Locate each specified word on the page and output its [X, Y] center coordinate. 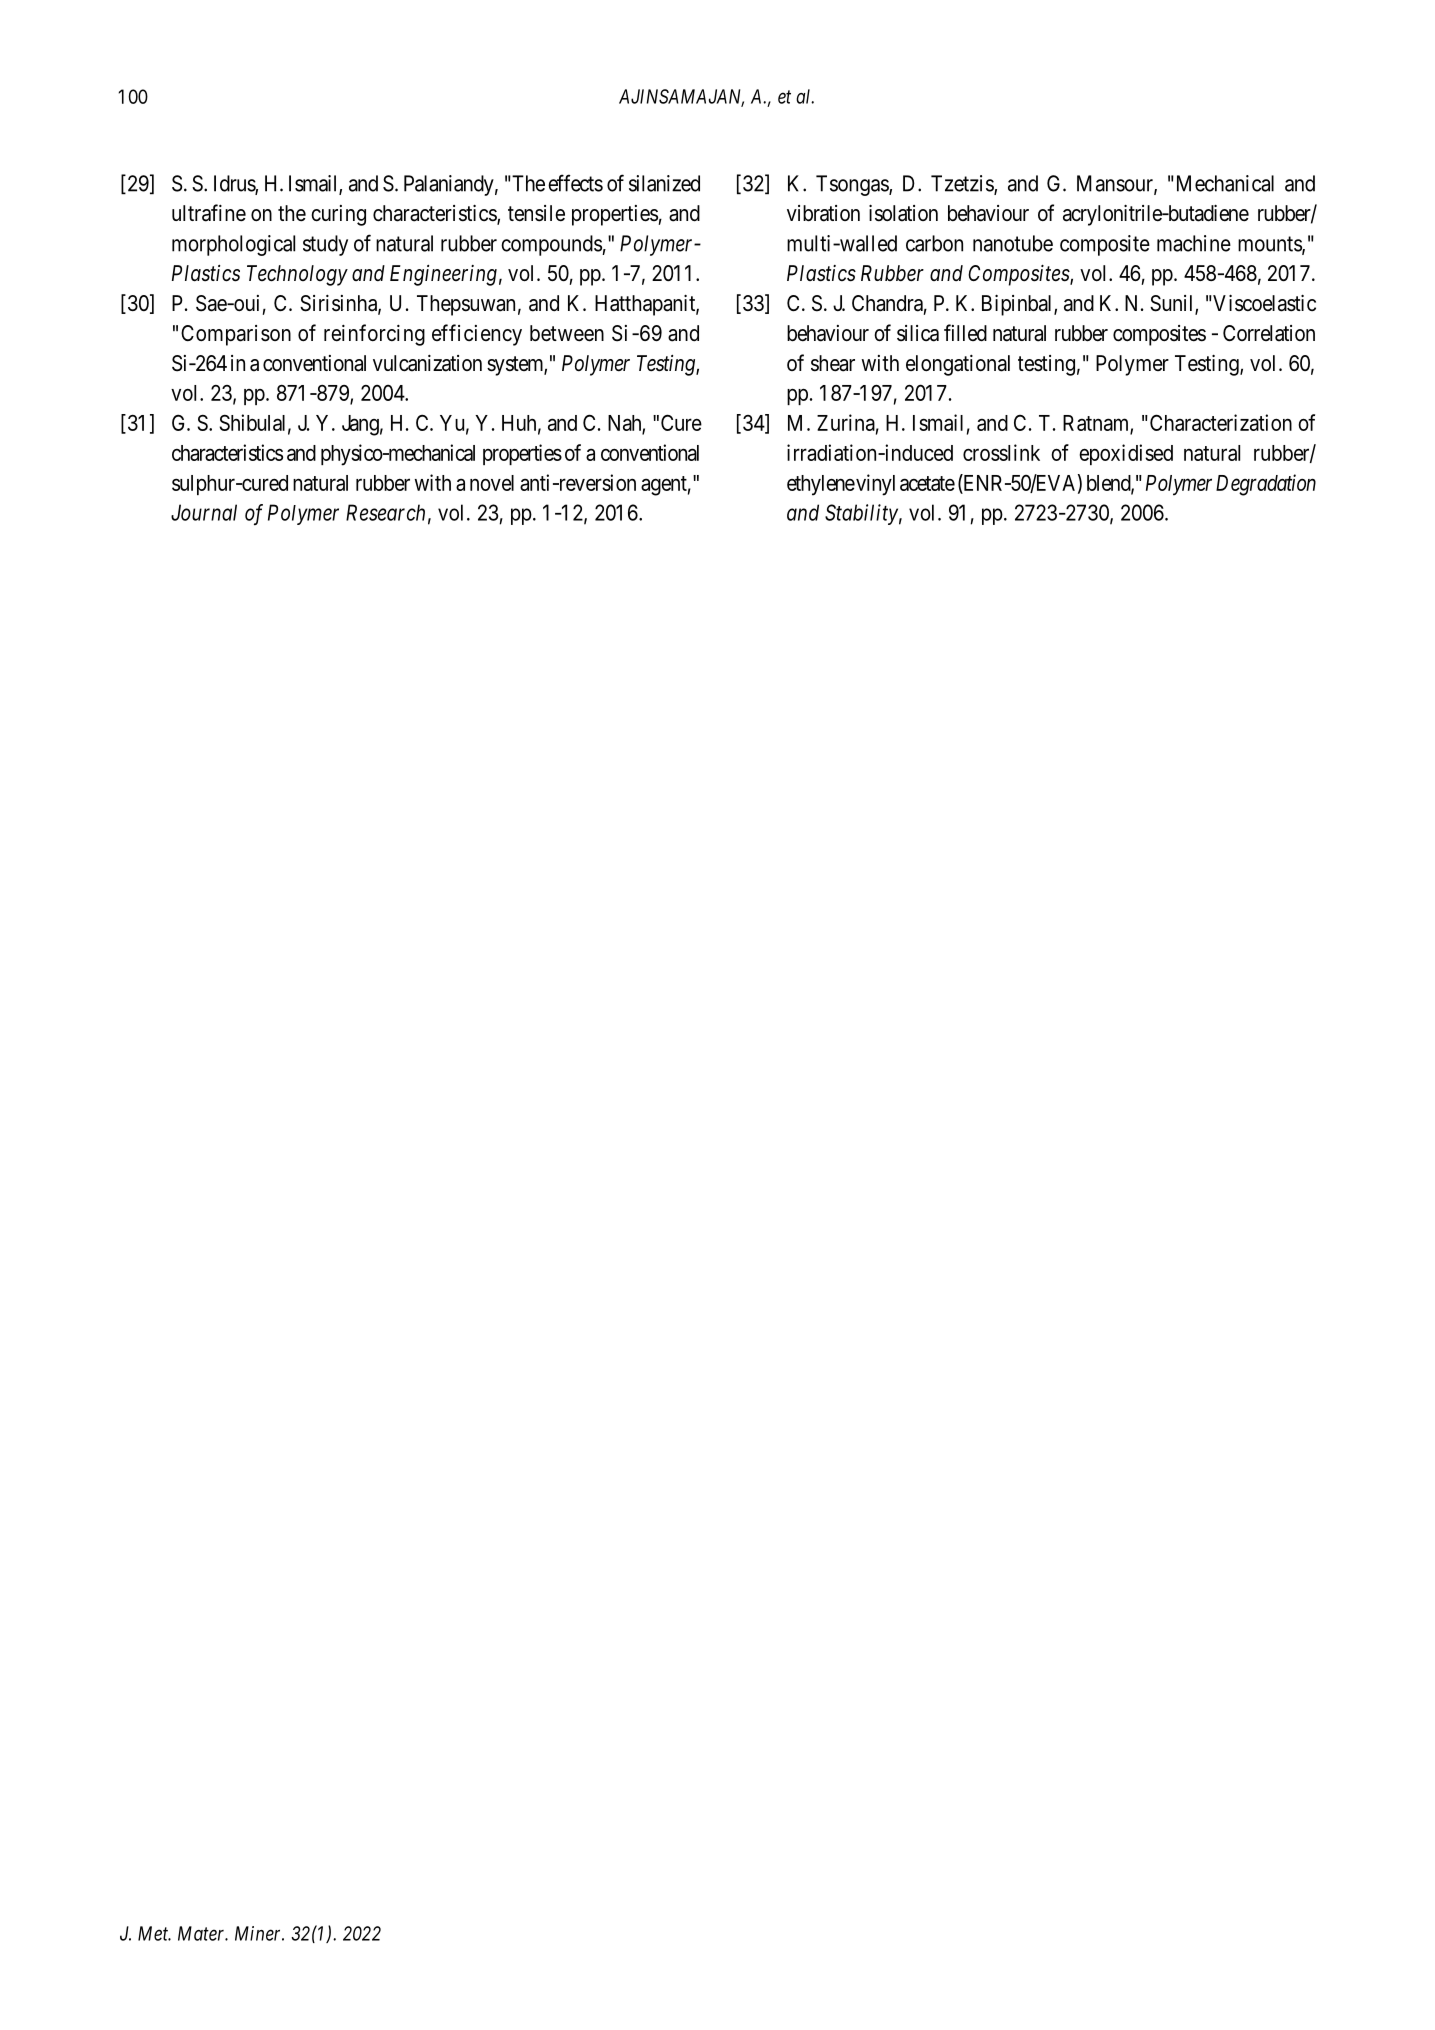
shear [833, 363]
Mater [203, 1933]
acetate [927, 483]
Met [154, 1933]
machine [1194, 243]
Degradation [1266, 485]
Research [385, 512]
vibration [823, 213]
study [325, 245]
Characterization [1219, 422]
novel [492, 483]
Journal [204, 512]
